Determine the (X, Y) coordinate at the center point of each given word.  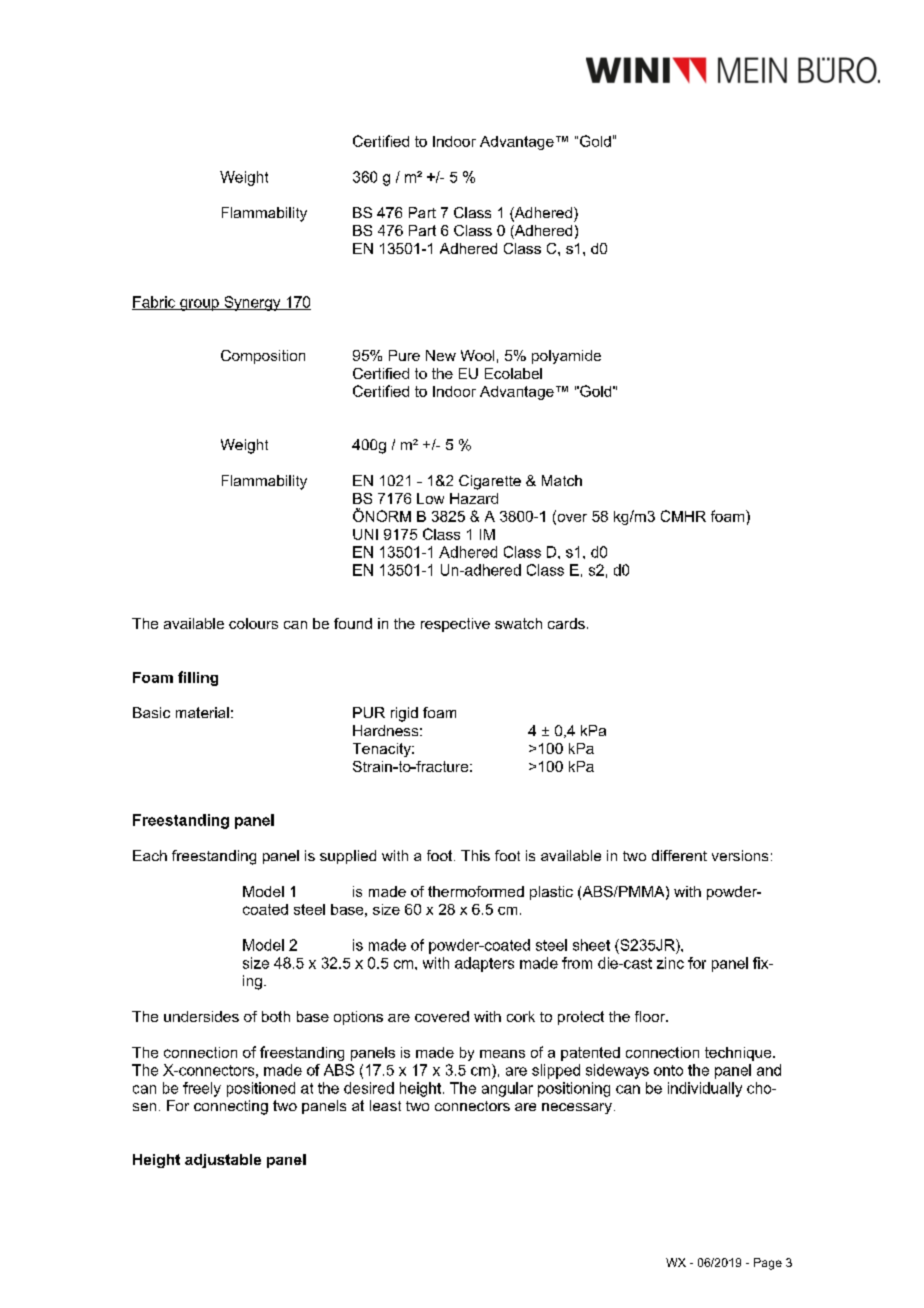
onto (668, 1070)
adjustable (223, 1161)
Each (150, 855)
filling (198, 678)
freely (202, 1089)
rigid (404, 714)
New (441, 355)
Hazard (474, 498)
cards (566, 623)
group (199, 305)
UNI (365, 534)
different (679, 855)
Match (562, 480)
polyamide (566, 357)
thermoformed (476, 891)
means (502, 1054)
